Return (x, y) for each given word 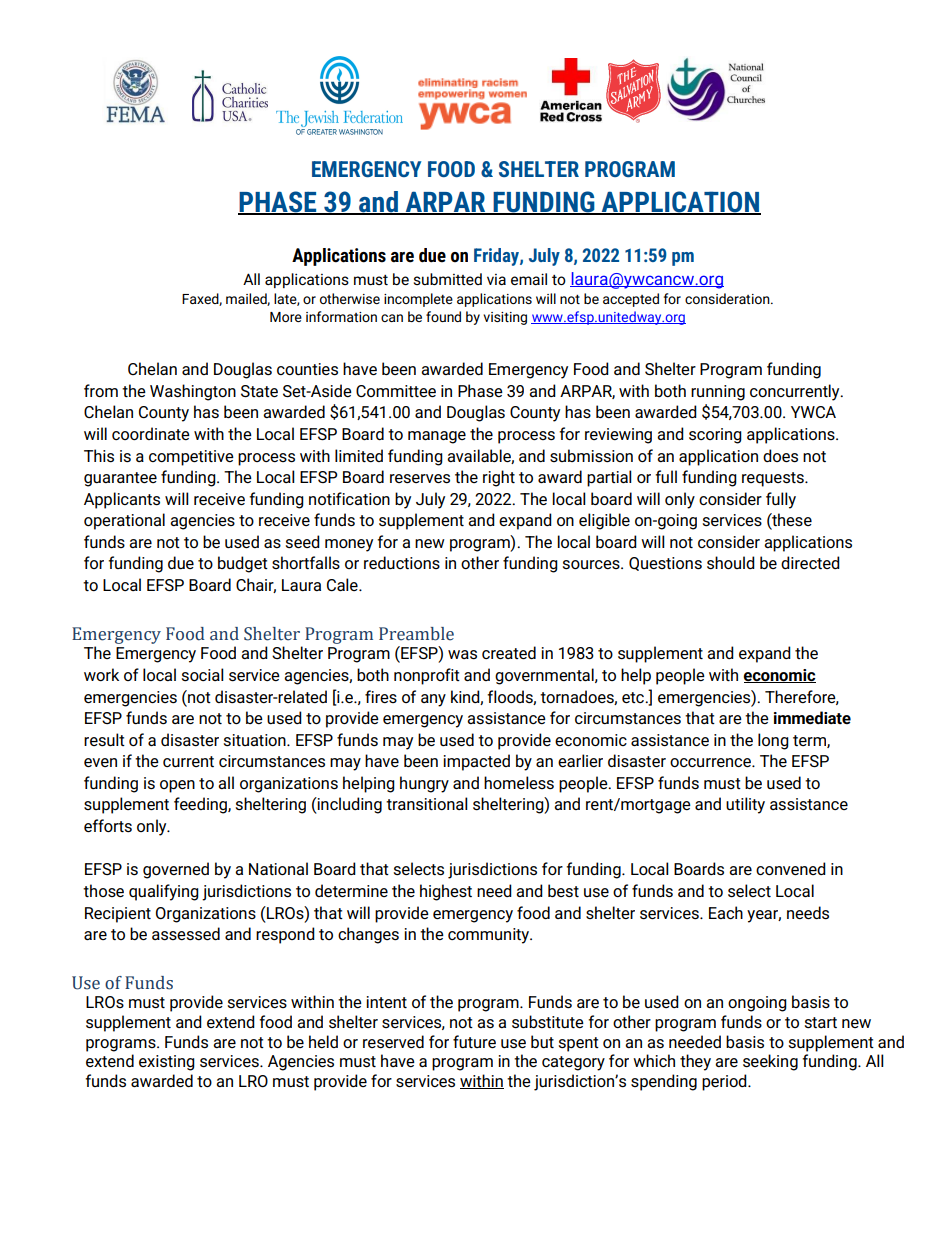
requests (774, 479)
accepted (631, 300)
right (499, 478)
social (203, 675)
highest (446, 892)
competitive (191, 458)
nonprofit (427, 676)
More (286, 317)
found (443, 316)
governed (176, 870)
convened (791, 868)
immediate (812, 717)
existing (167, 1063)
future (474, 1041)
